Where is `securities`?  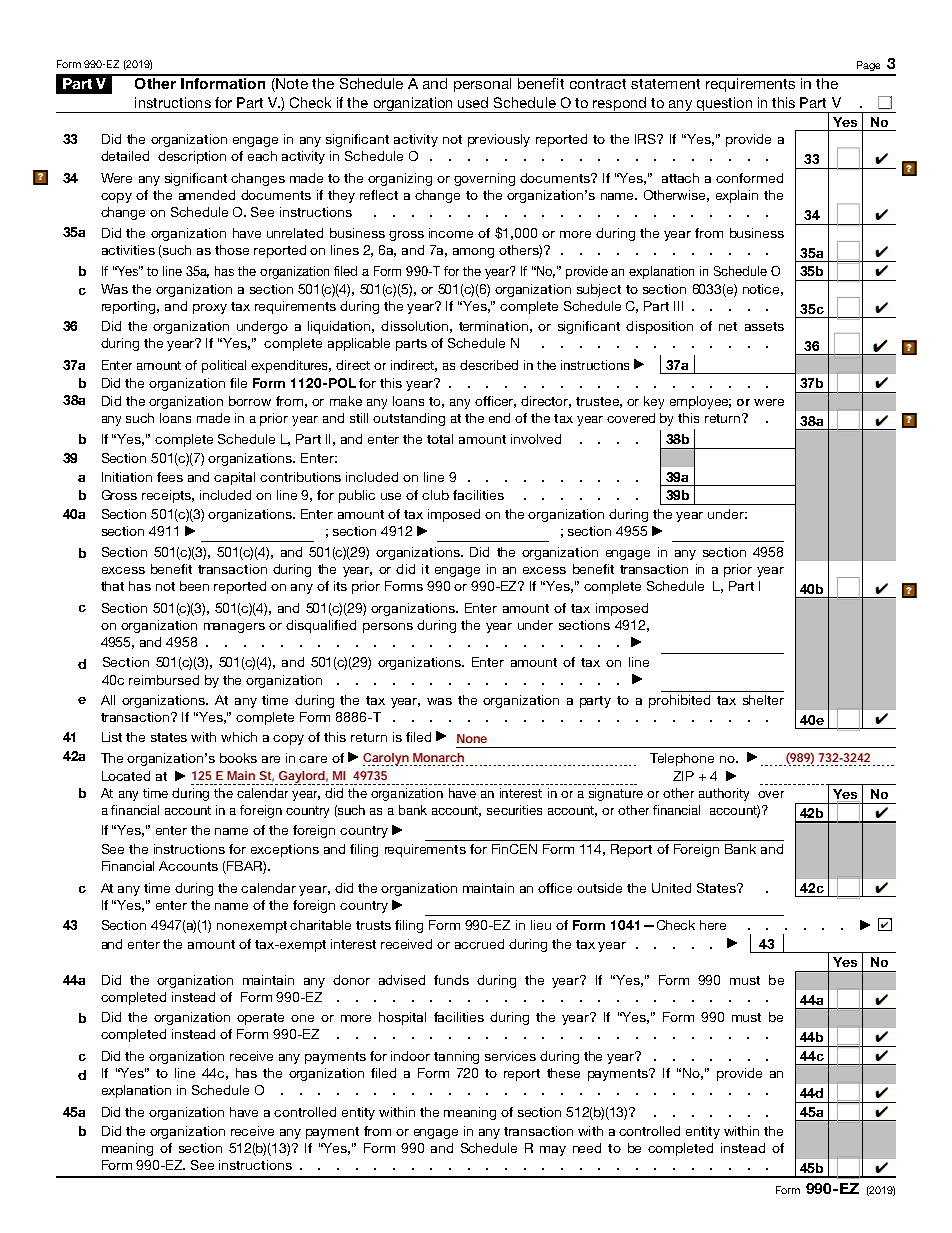
securities is located at coordinates (514, 810).
